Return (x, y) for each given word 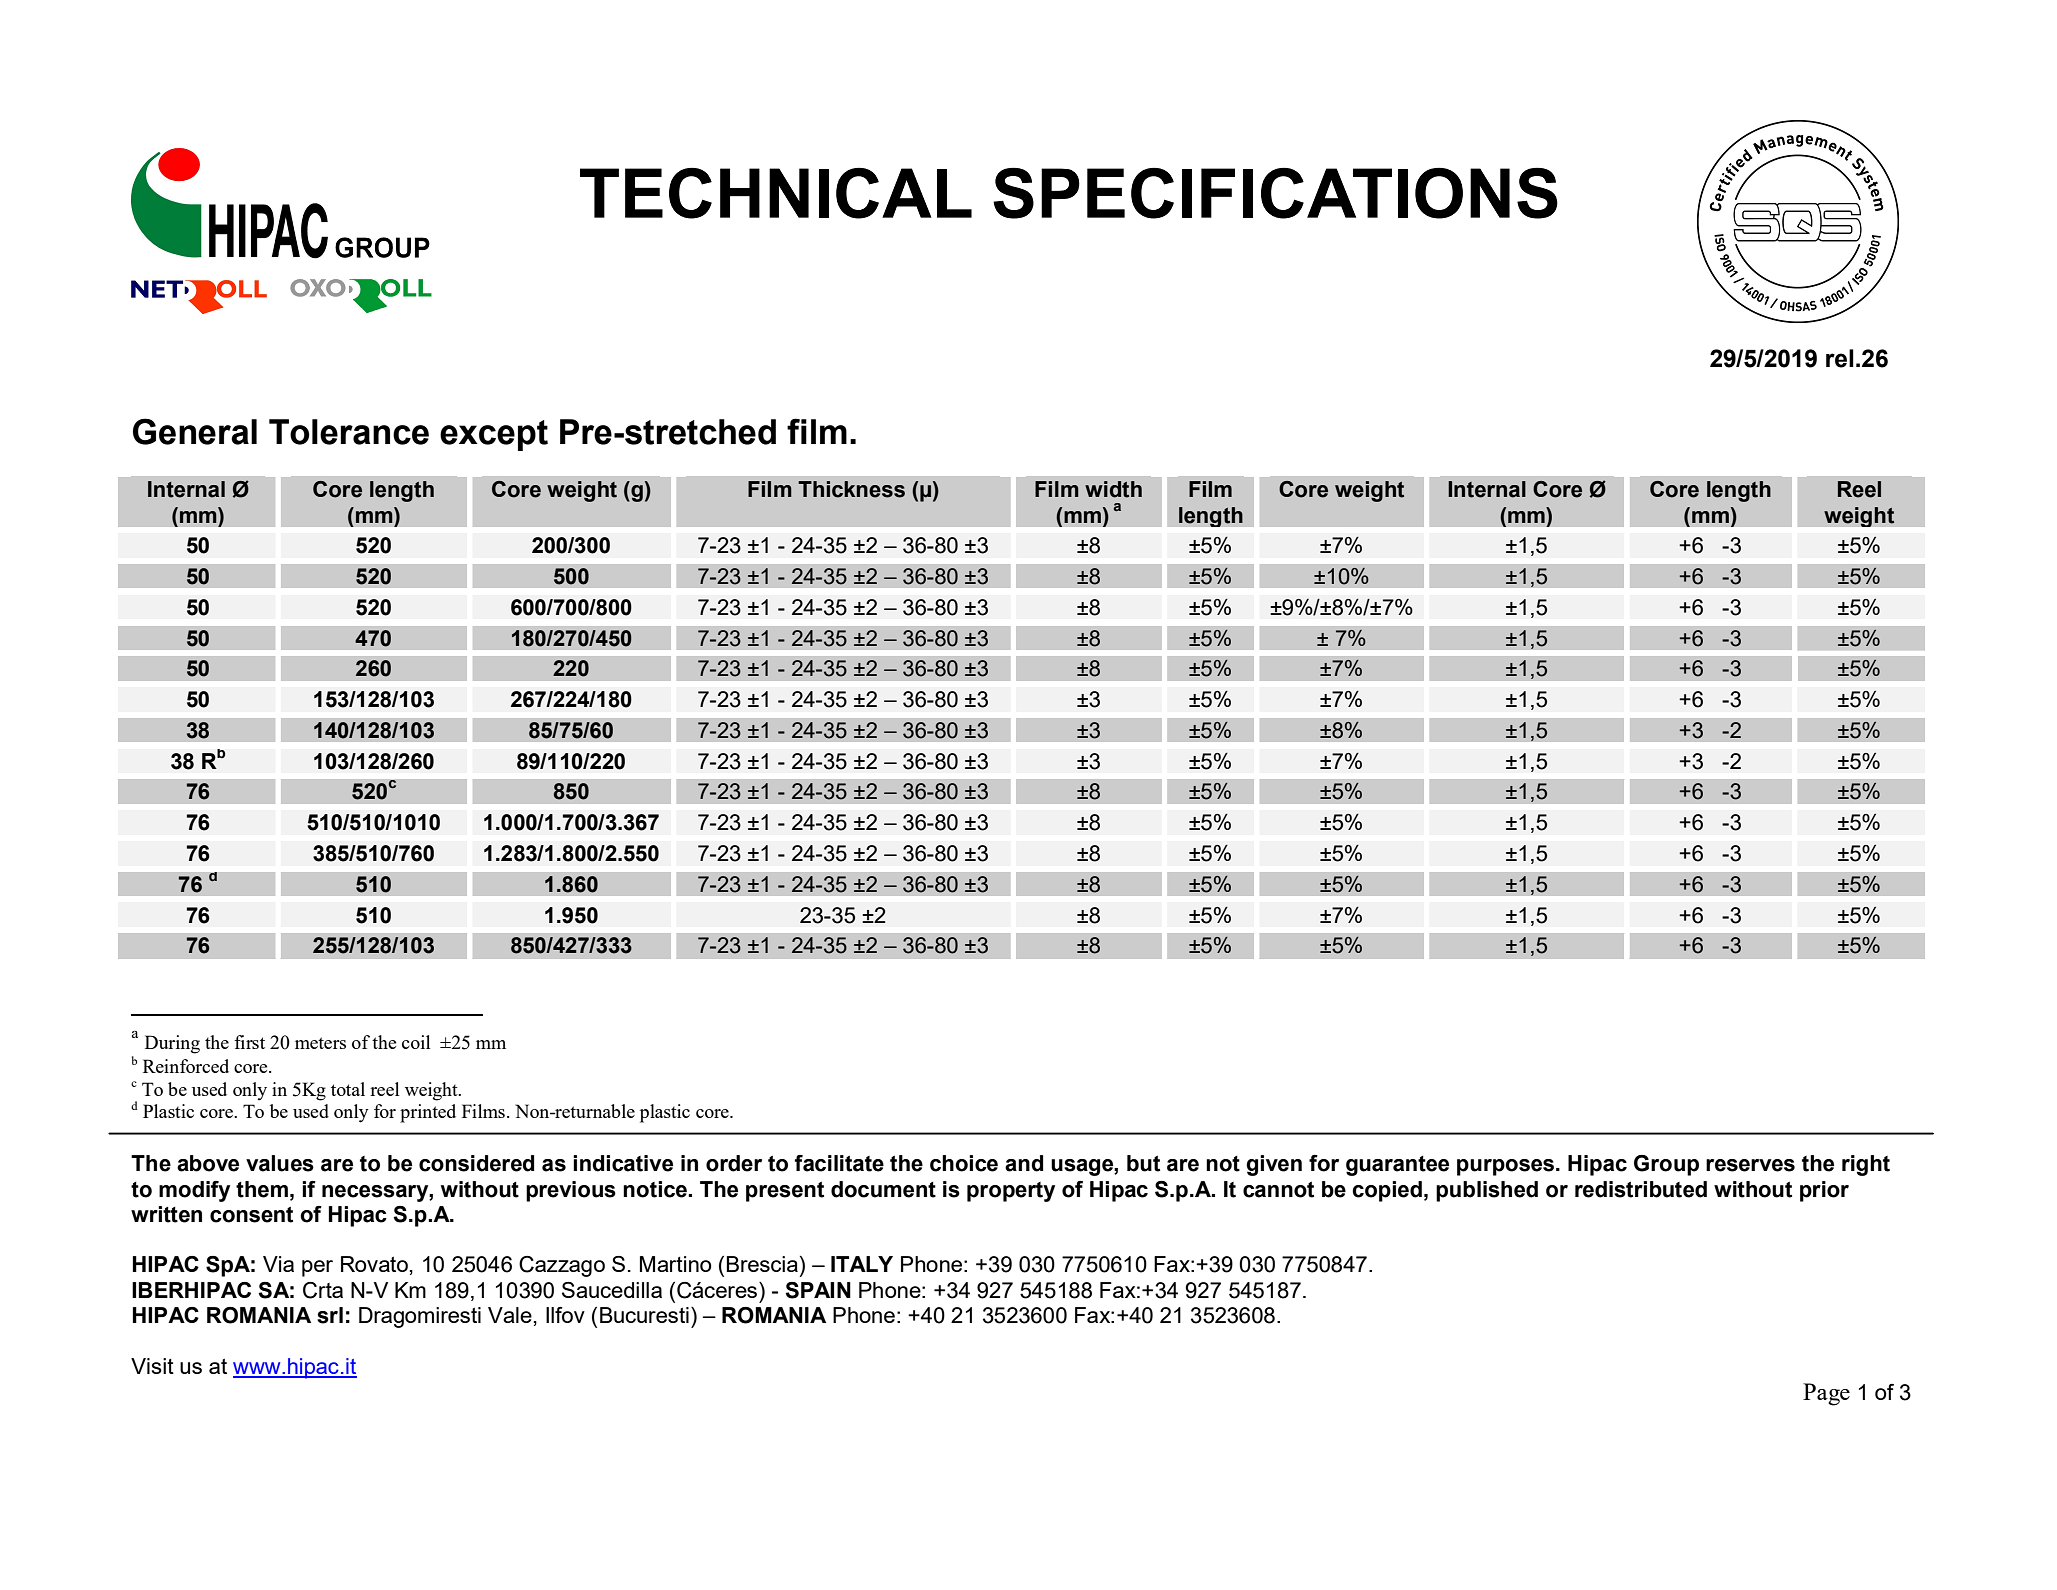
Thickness (851, 489)
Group (1666, 1165)
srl (330, 1315)
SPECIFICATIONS (1275, 193)
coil (416, 1042)
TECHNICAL (776, 193)
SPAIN (818, 1290)
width (1113, 489)
